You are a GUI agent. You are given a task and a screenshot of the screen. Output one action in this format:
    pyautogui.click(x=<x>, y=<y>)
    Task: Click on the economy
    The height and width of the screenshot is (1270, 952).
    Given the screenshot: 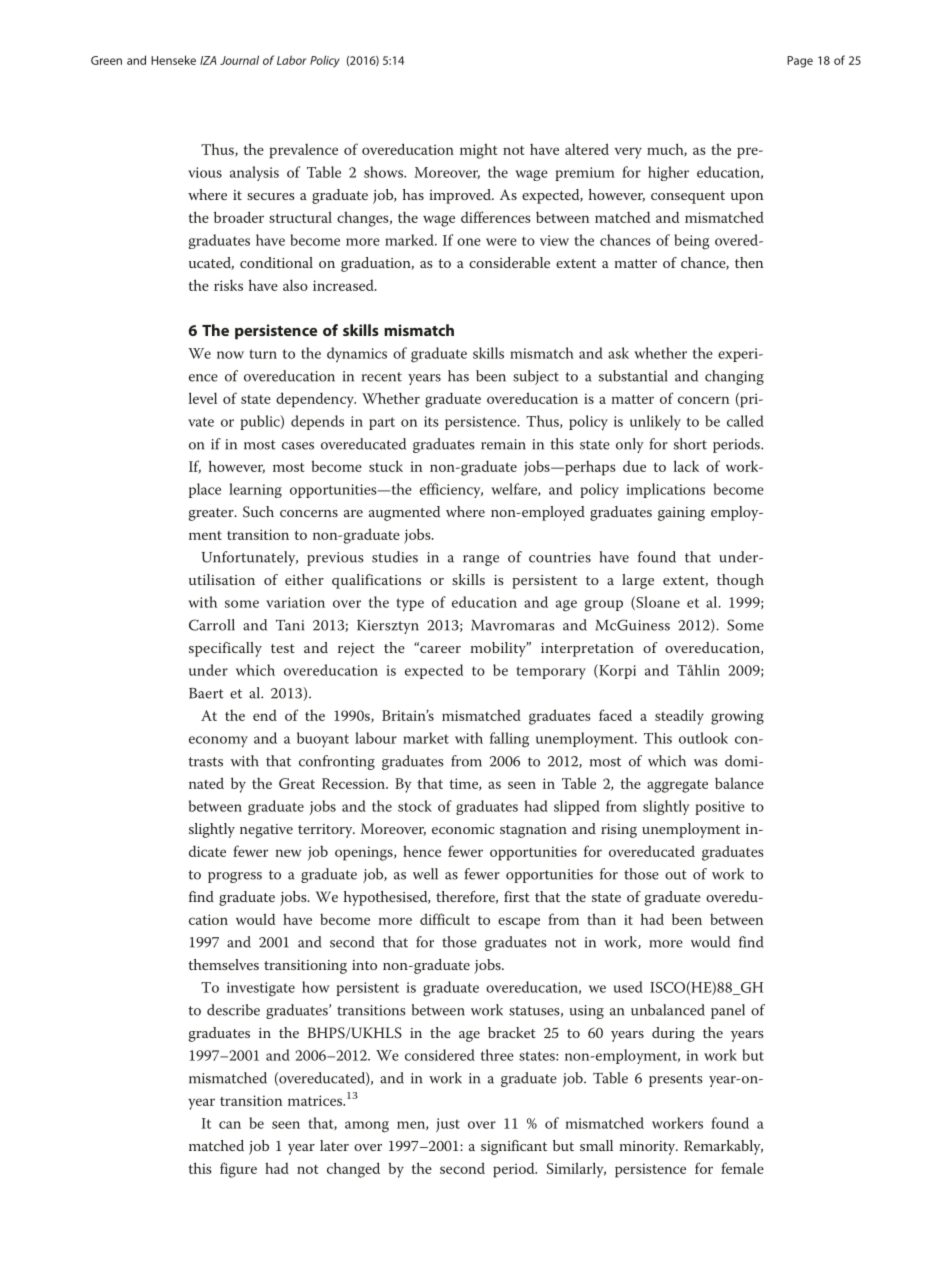 What is the action you would take?
    pyautogui.click(x=218, y=742)
